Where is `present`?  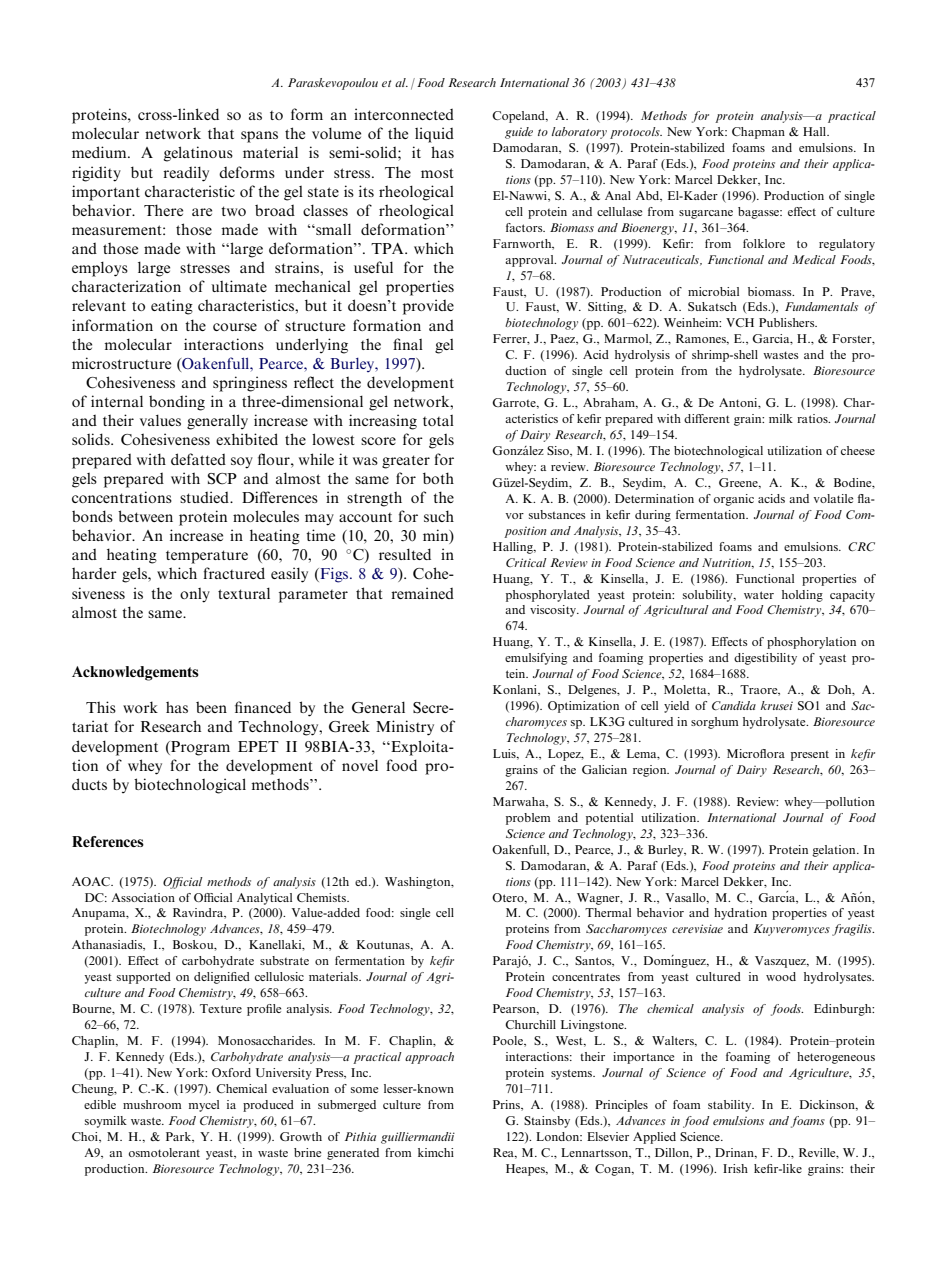 present is located at coordinates (810, 756).
